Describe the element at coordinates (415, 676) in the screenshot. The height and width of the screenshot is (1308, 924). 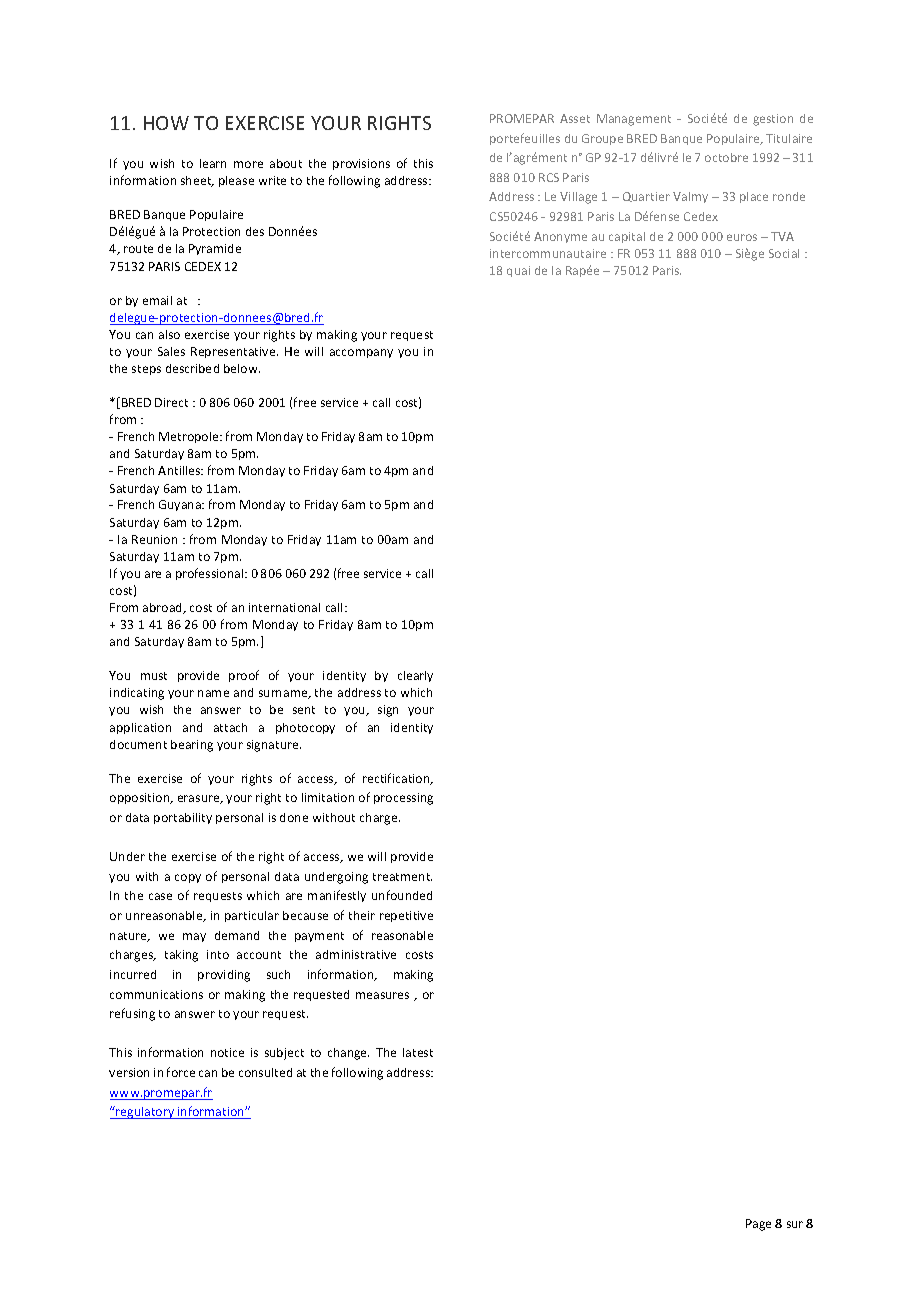
I see `clearly` at that location.
